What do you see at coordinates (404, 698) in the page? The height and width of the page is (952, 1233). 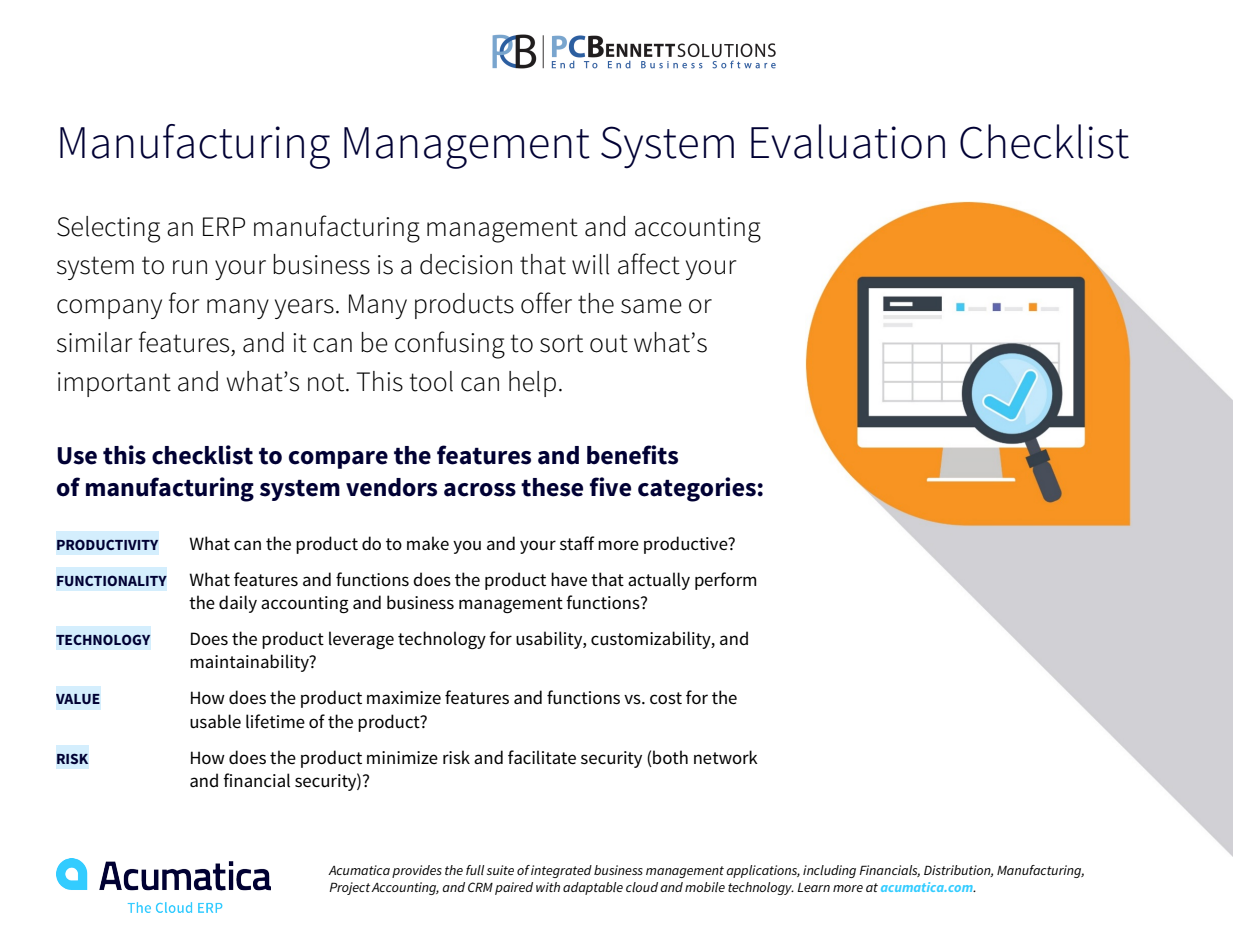 I see `maximize` at bounding box center [404, 698].
